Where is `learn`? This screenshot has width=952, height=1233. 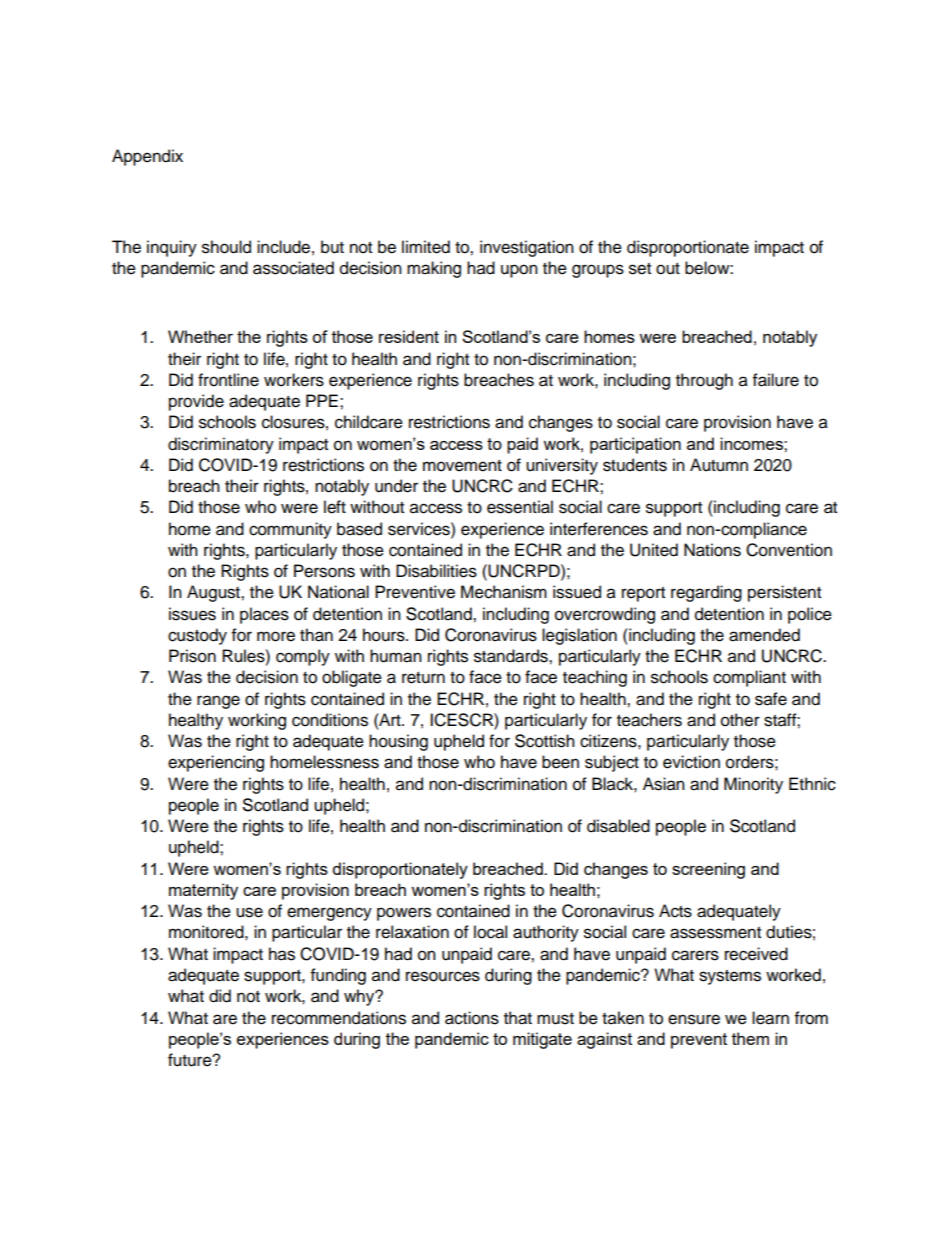
learn is located at coordinates (770, 1018).
